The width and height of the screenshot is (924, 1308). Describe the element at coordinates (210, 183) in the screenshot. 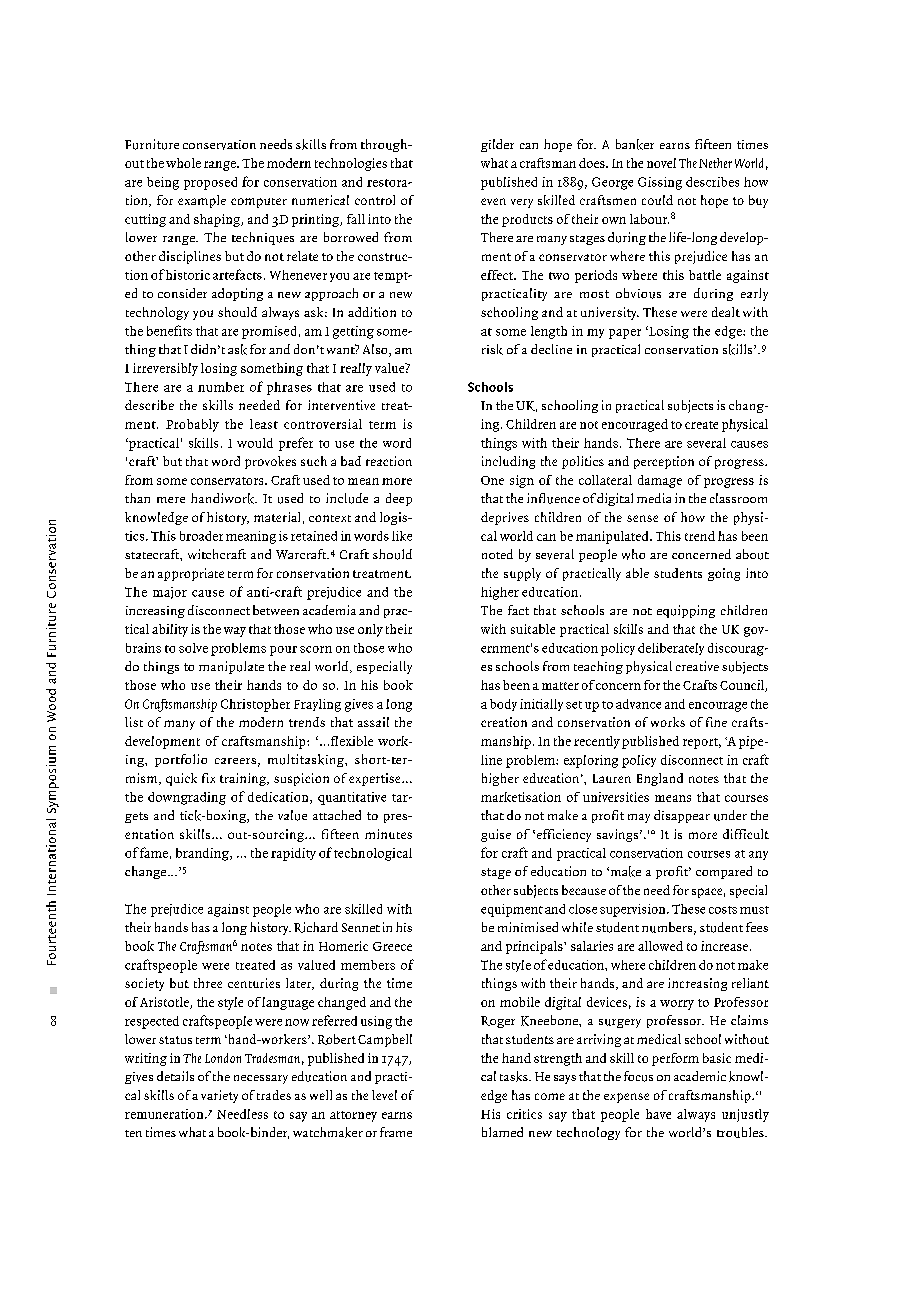

I see `proposed` at that location.
